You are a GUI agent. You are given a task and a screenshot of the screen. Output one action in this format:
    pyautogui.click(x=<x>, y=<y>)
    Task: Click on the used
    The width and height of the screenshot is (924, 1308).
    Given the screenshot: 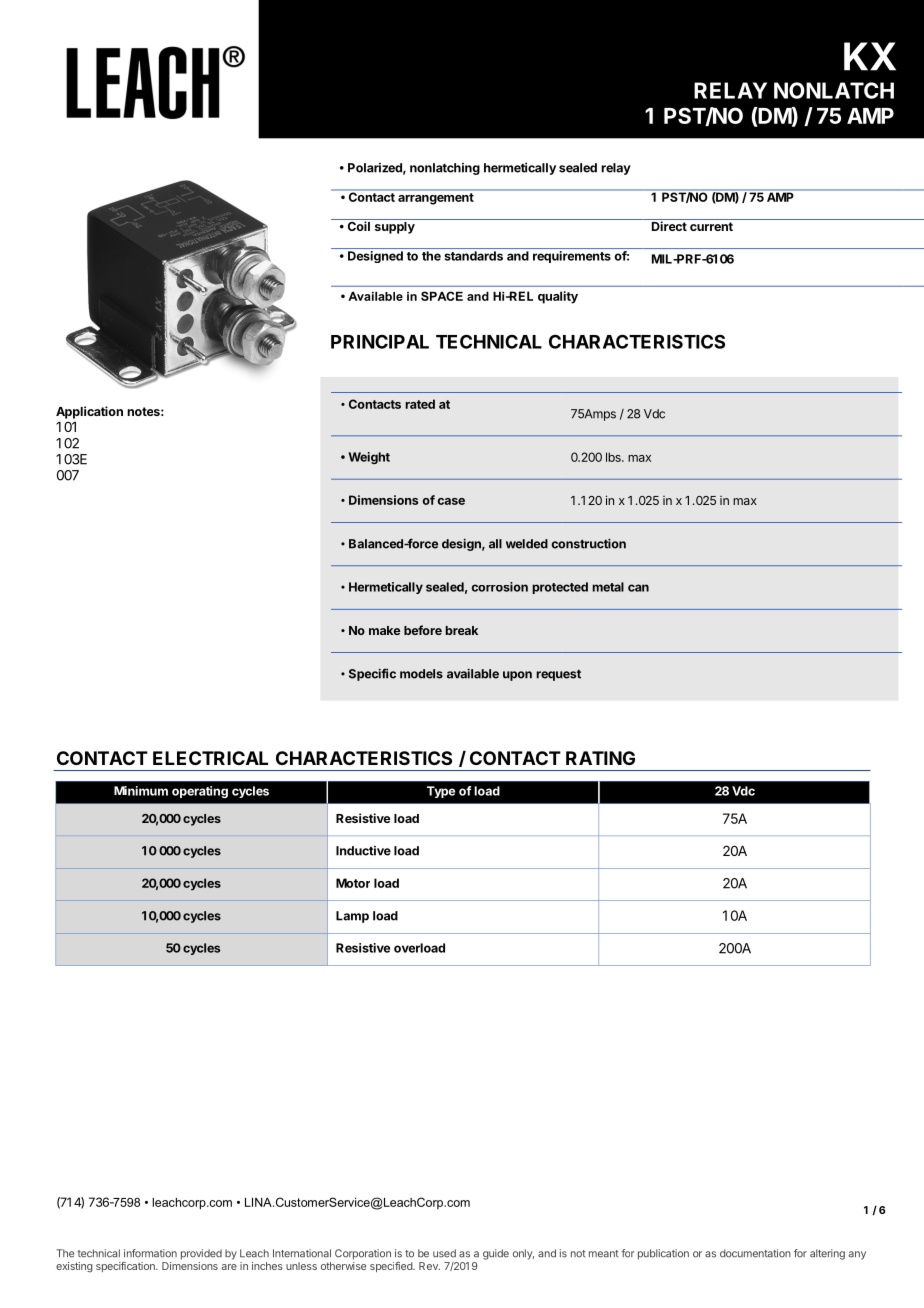 What is the action you would take?
    pyautogui.click(x=444, y=1253)
